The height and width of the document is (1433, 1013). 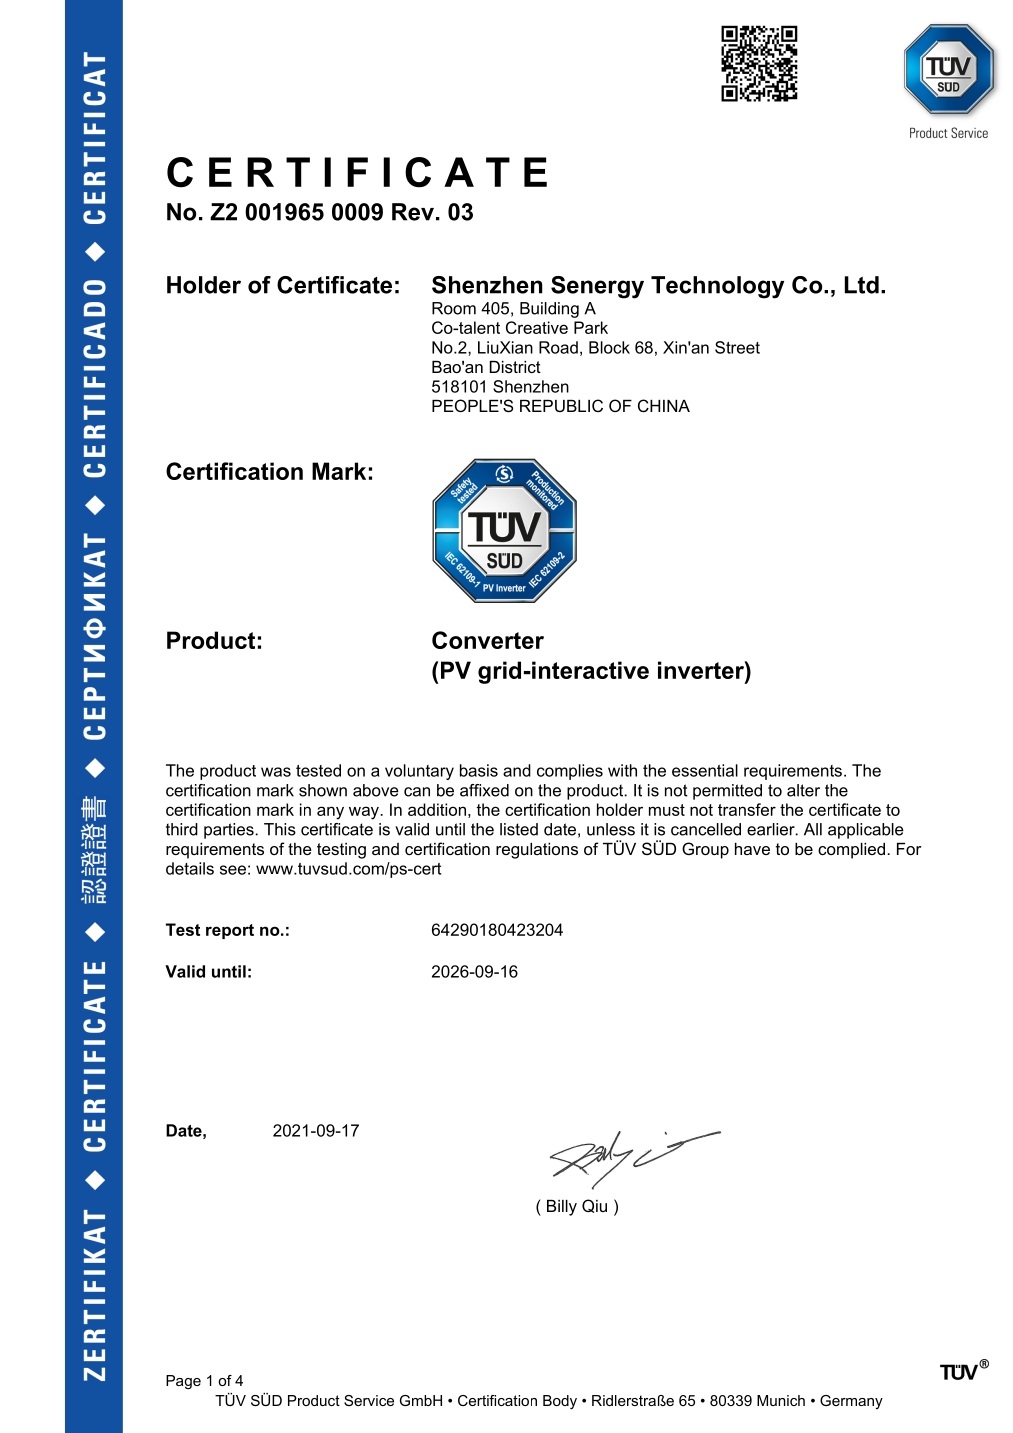 I want to click on Germany, so click(x=851, y=1402).
